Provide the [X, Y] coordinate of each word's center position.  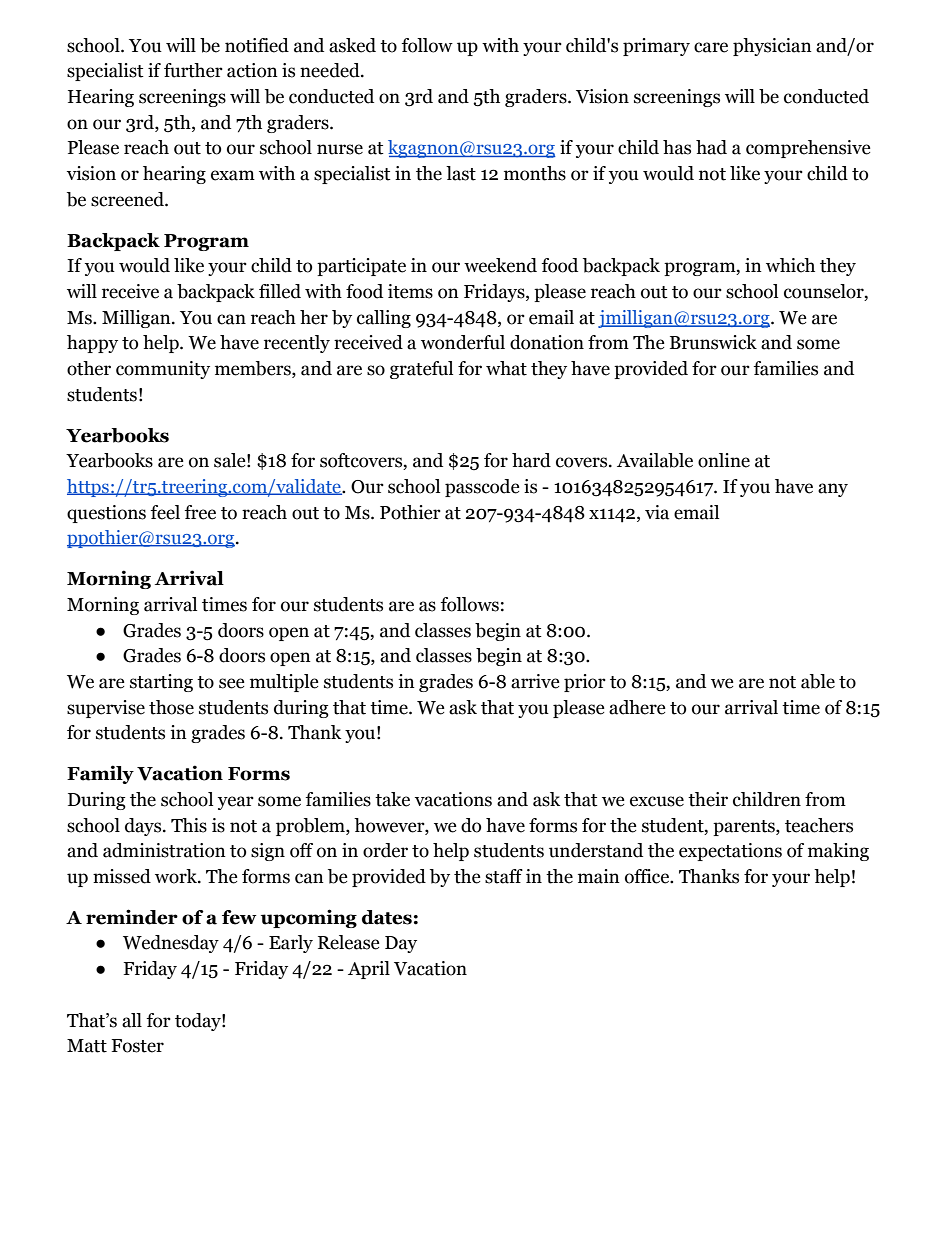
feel [165, 512]
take [392, 799]
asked [352, 45]
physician [772, 47]
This [189, 825]
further [193, 70]
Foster [137, 1046]
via [657, 512]
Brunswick [713, 342]
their [708, 799]
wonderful [463, 342]
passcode [482, 488]
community [163, 370]
